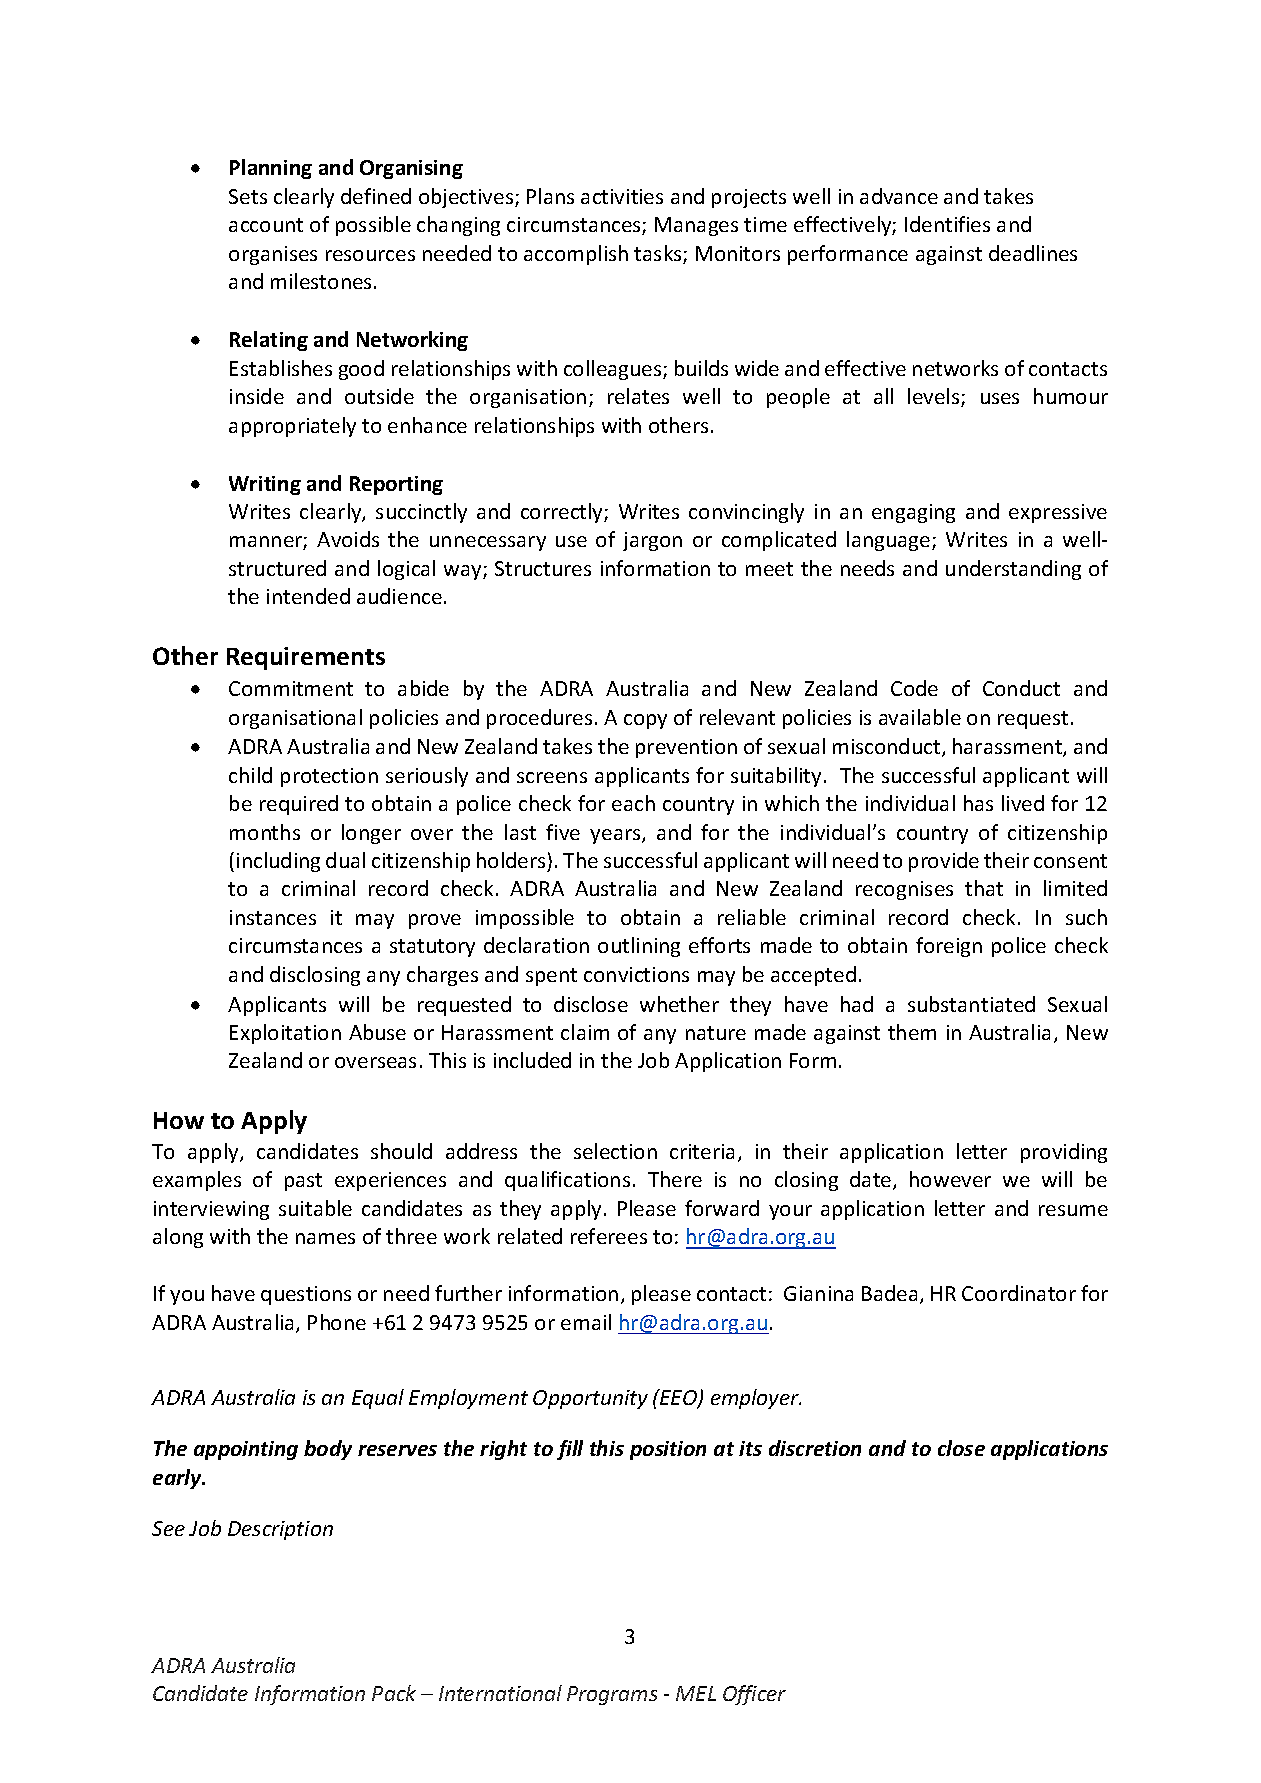  Describe the element at coordinates (1013, 570) in the document. I see `understanding` at that location.
